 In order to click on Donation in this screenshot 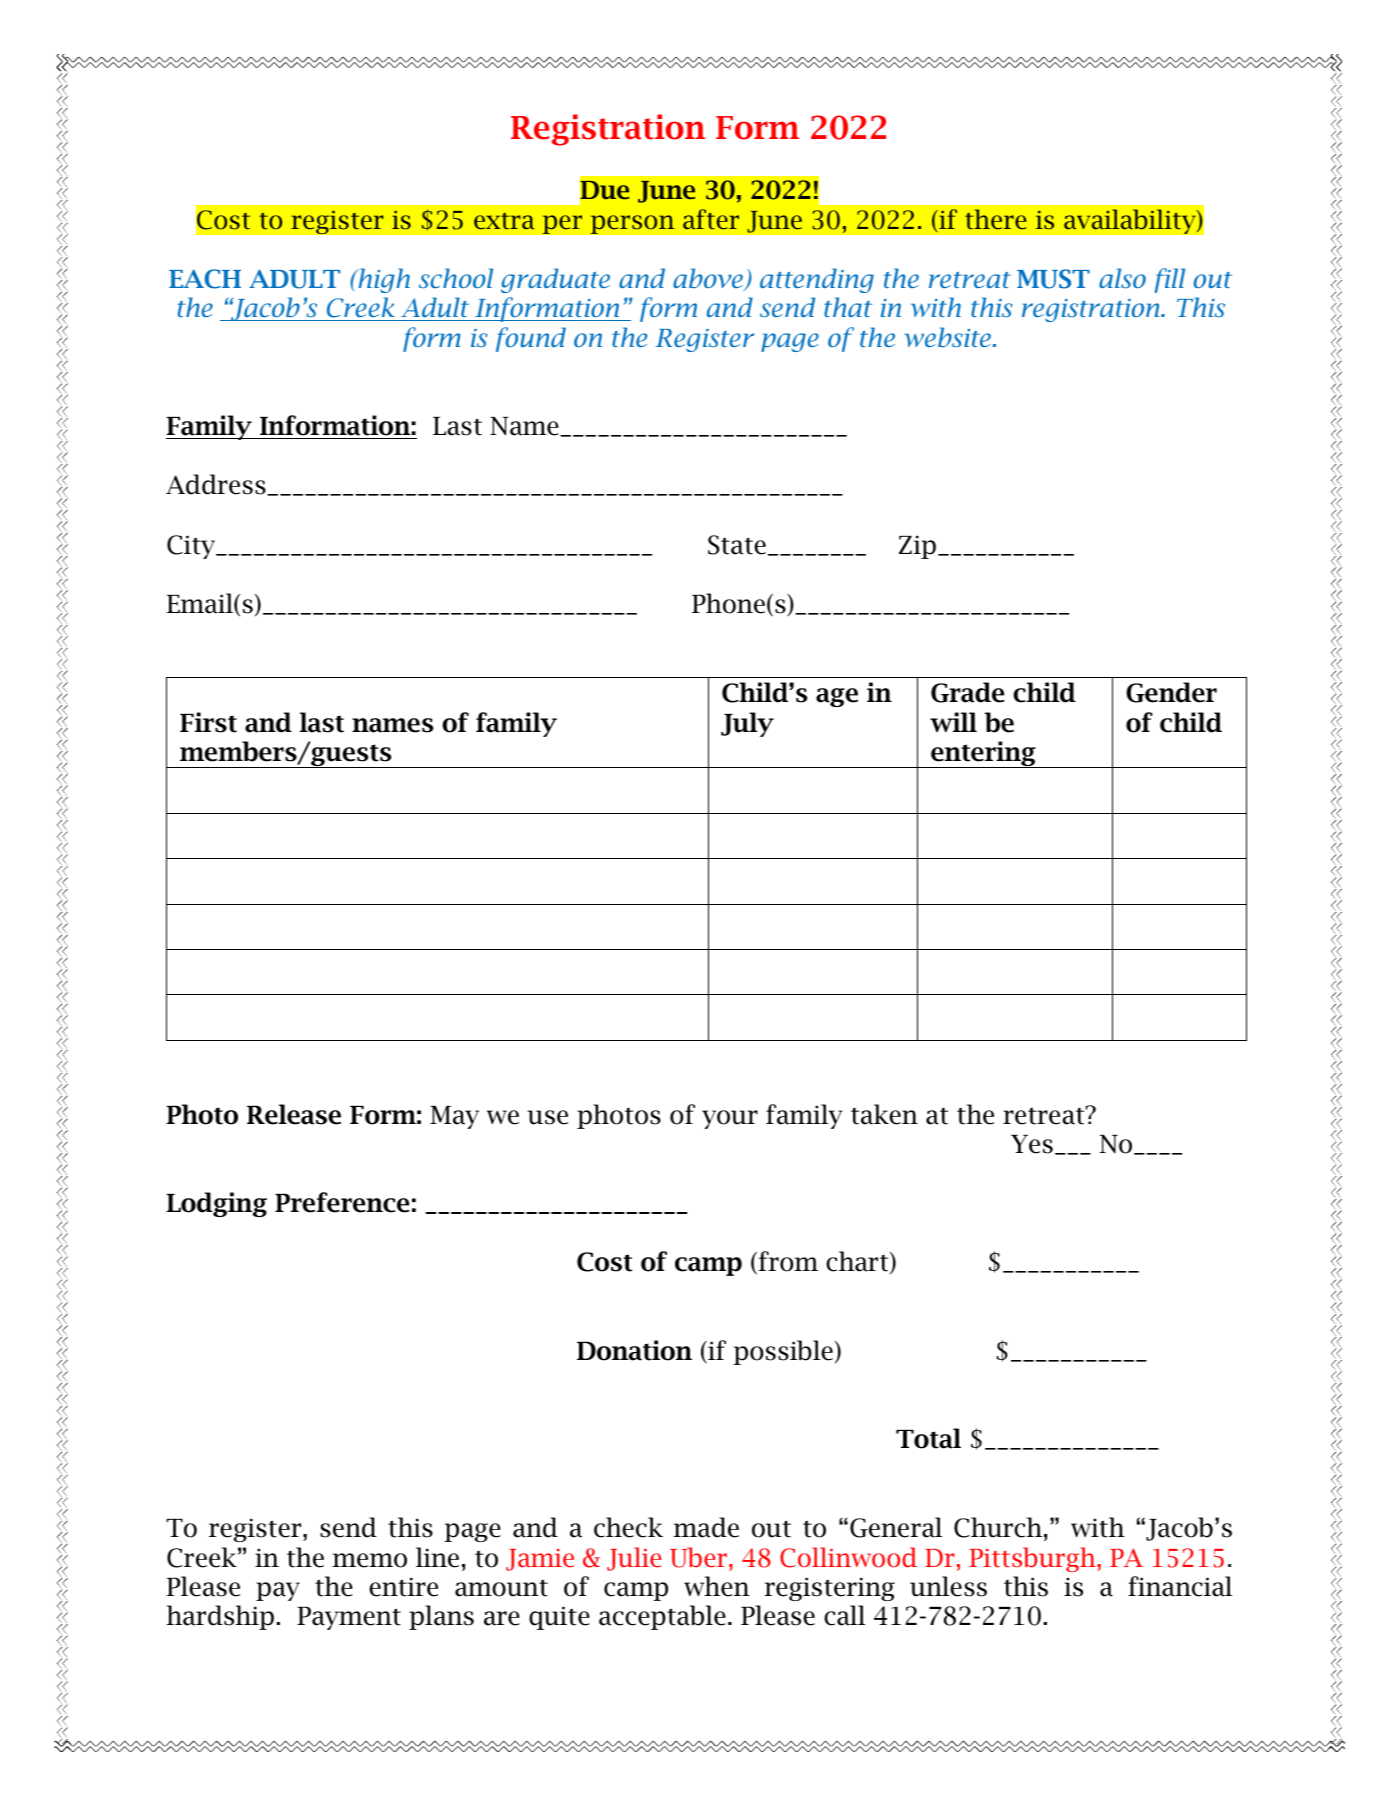, I will do `click(634, 1350)`.
